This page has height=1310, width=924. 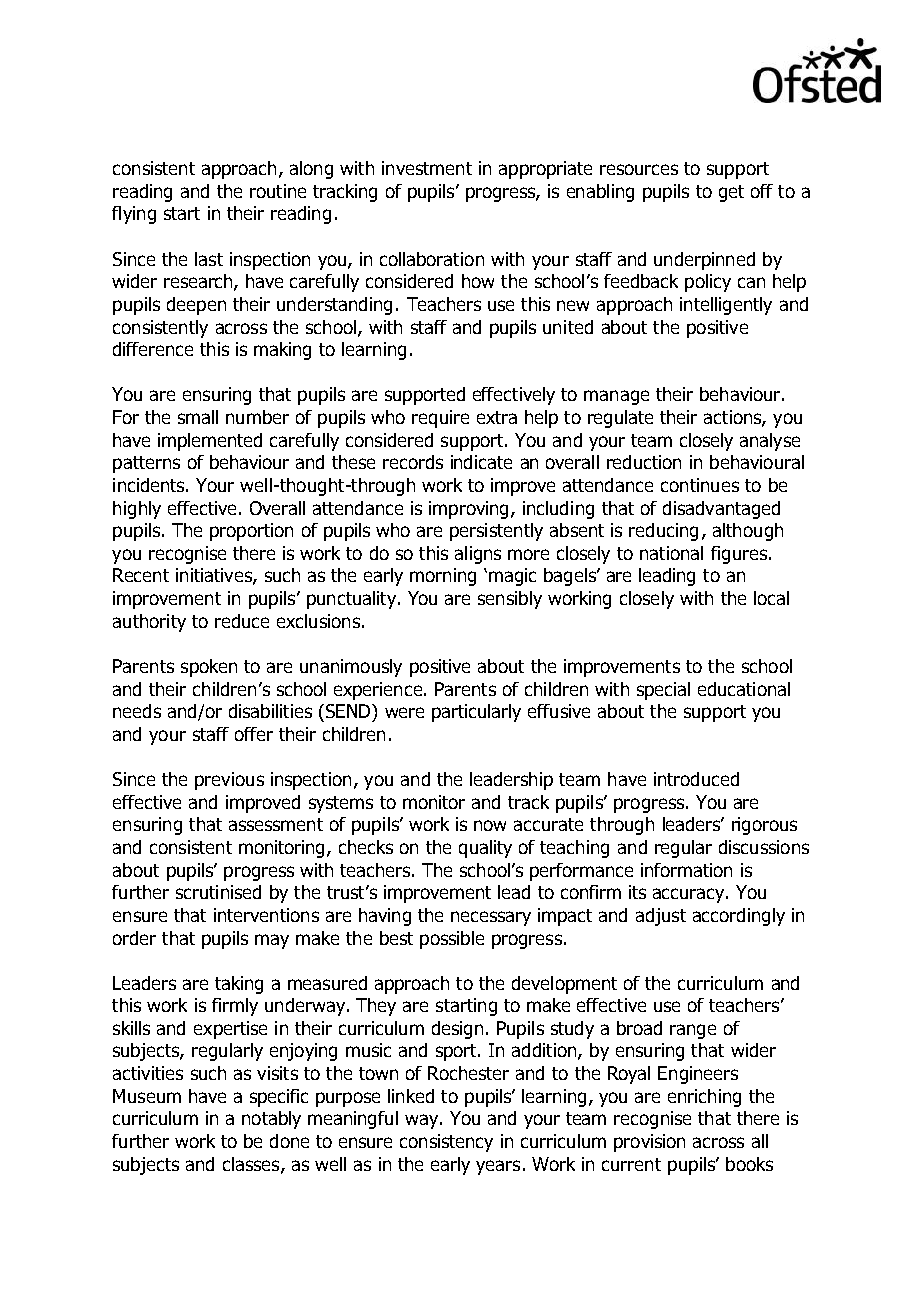 I want to click on routine, so click(x=278, y=191).
